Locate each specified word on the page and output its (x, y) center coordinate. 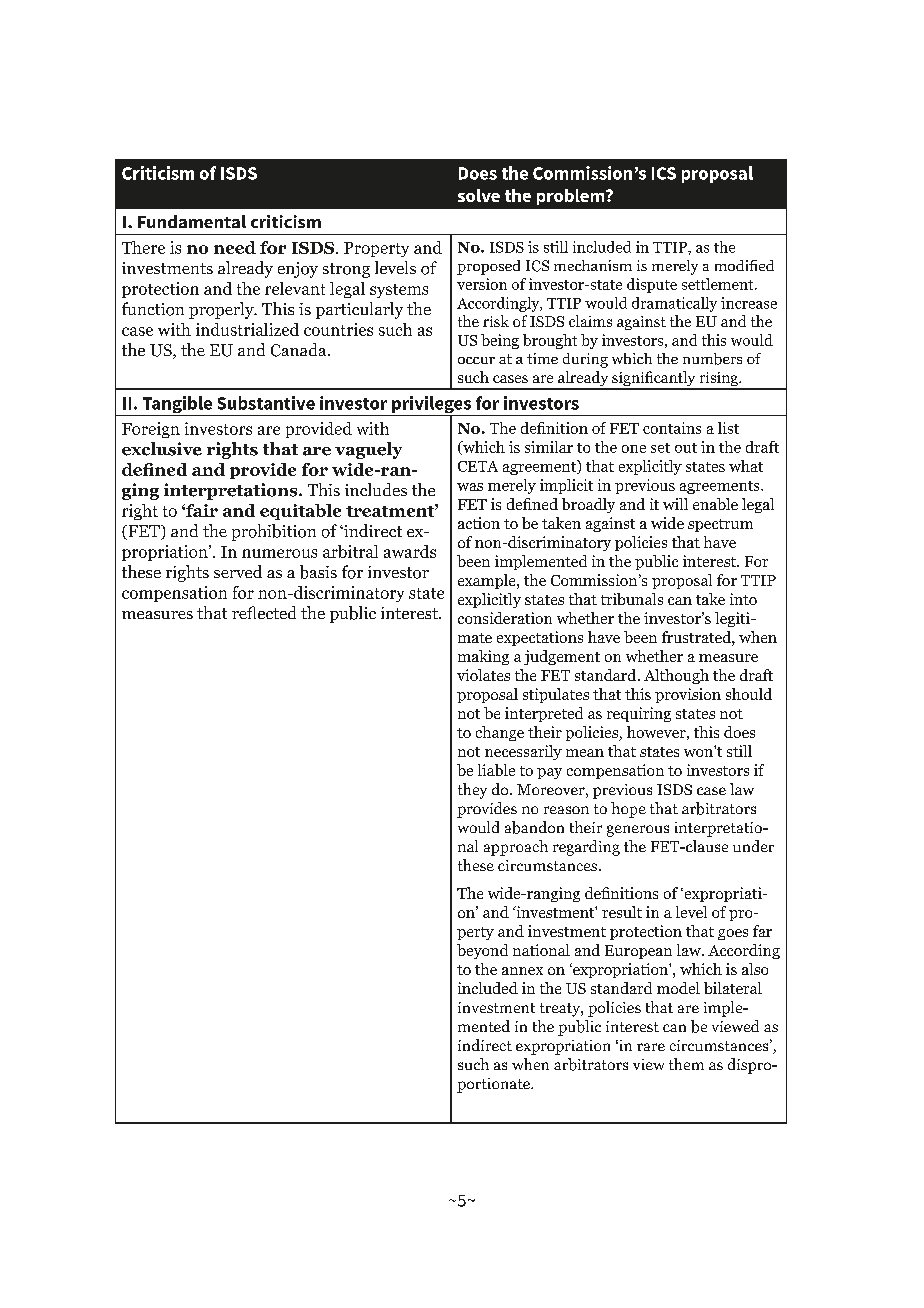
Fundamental (192, 221)
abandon (534, 827)
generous (638, 831)
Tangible (177, 406)
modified (744, 265)
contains (672, 428)
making (483, 657)
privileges (431, 406)
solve (479, 195)
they (472, 791)
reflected (264, 612)
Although (676, 676)
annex (522, 971)
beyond (482, 951)
